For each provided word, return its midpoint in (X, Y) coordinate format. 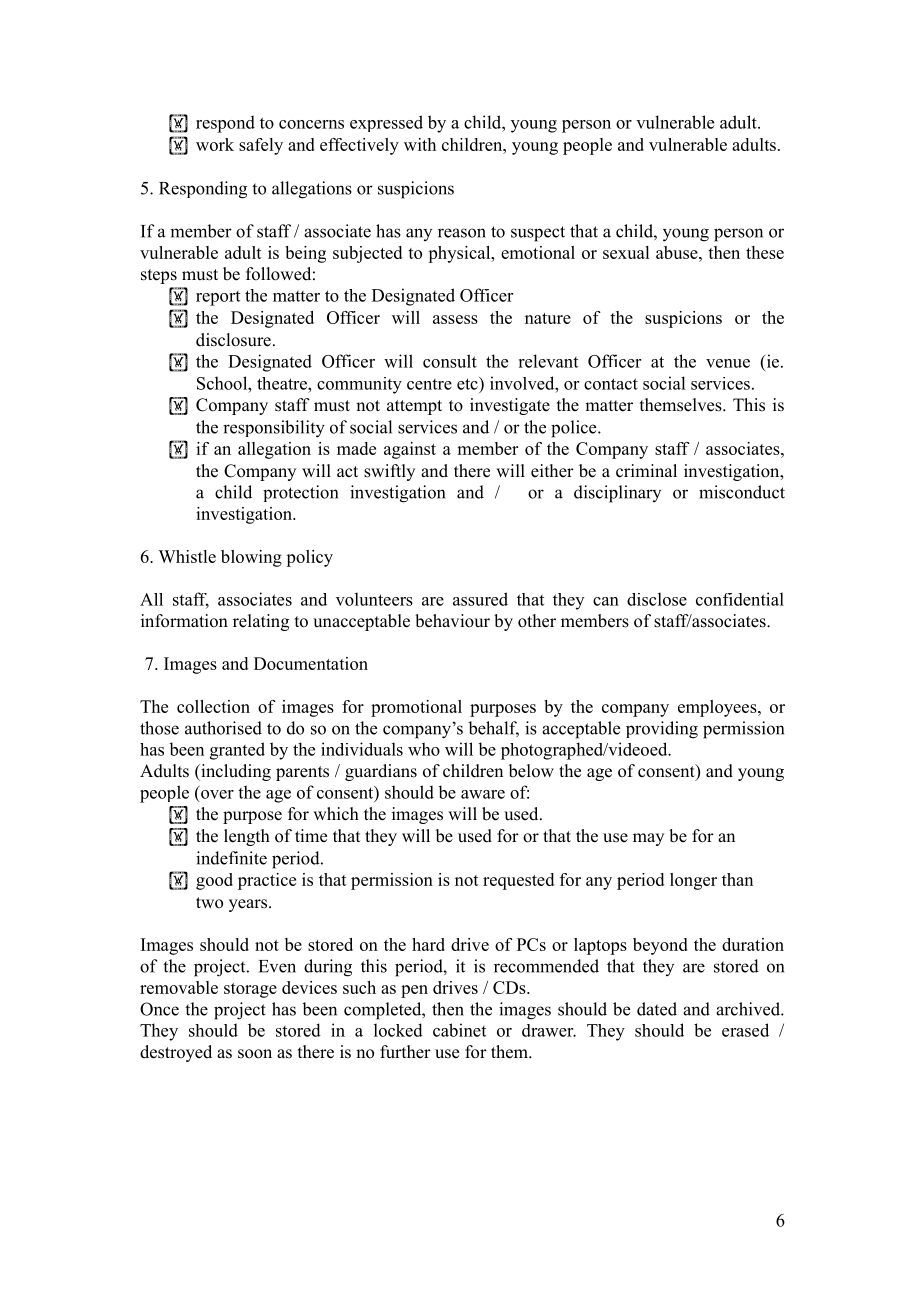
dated (657, 1009)
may (648, 839)
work (215, 144)
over (217, 794)
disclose (657, 599)
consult (450, 361)
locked (398, 1030)
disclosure (233, 340)
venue (728, 363)
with (420, 144)
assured (480, 599)
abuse (678, 252)
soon (255, 1054)
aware (483, 794)
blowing (251, 558)
